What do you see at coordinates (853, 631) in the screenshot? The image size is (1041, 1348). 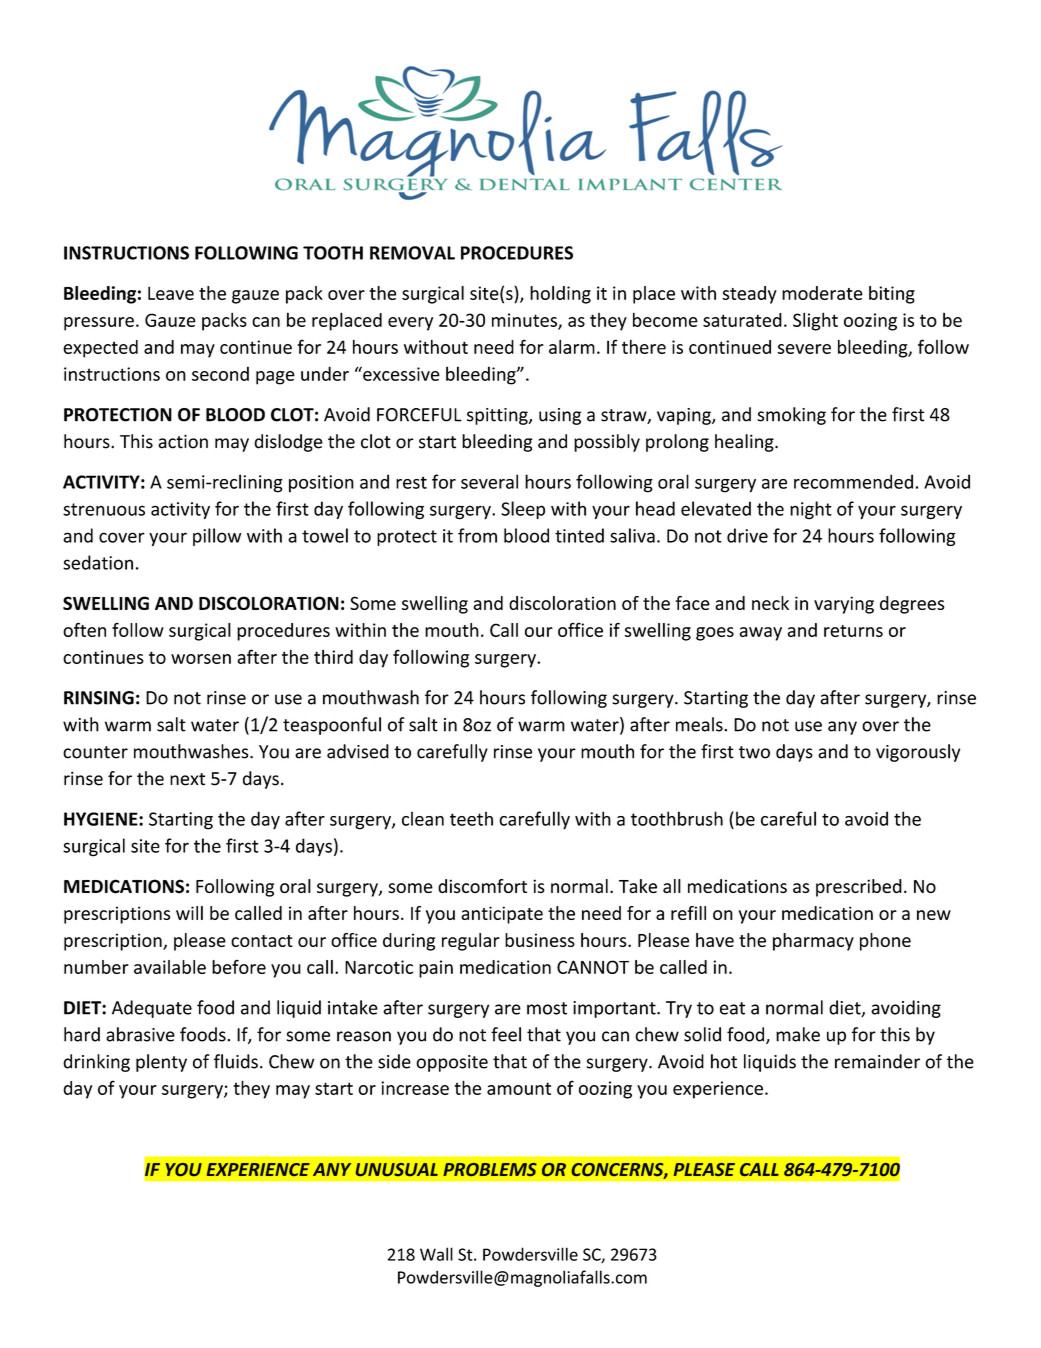 I see `returns` at bounding box center [853, 631].
